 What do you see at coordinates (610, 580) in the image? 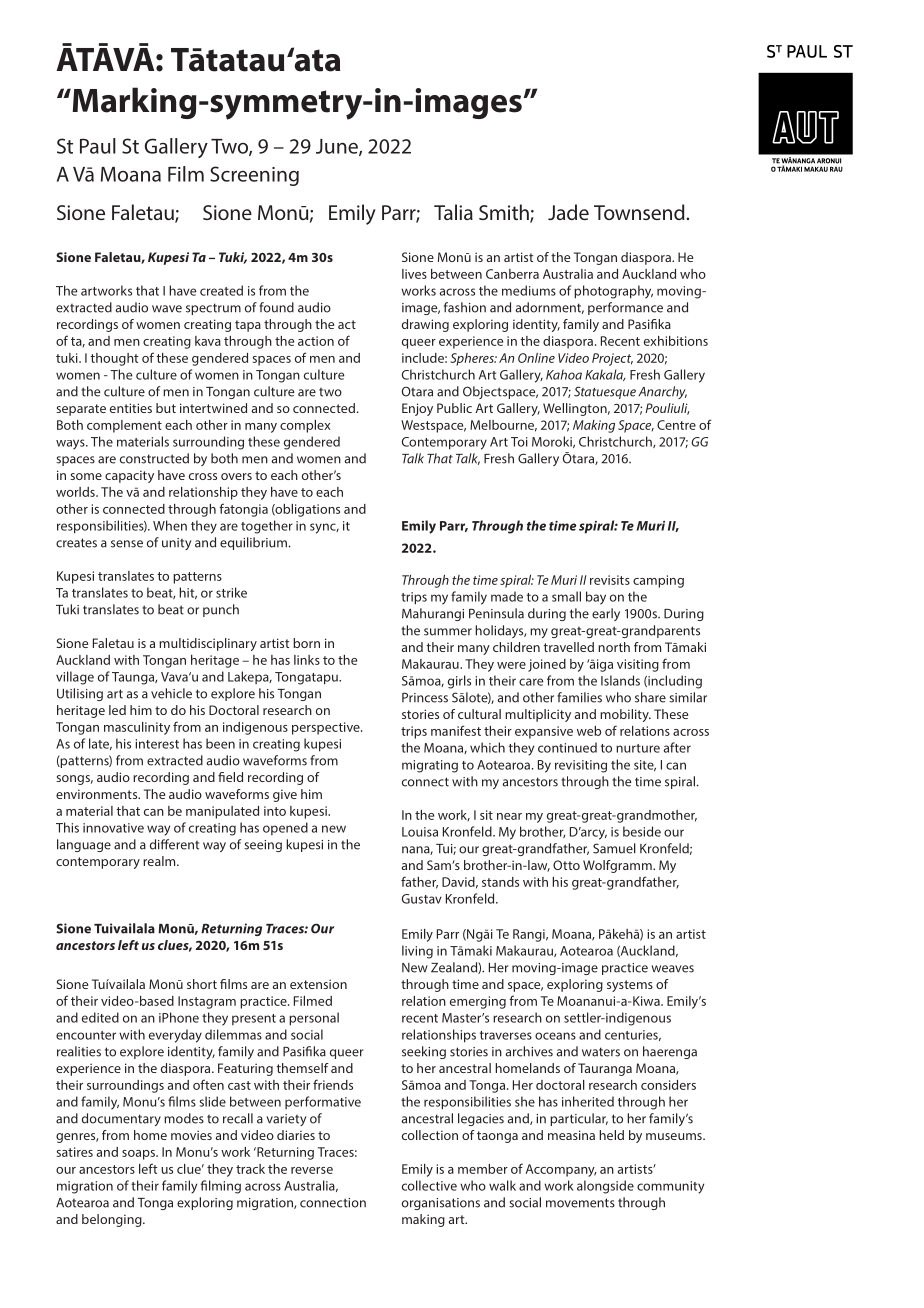
I see `revisits` at bounding box center [610, 580].
